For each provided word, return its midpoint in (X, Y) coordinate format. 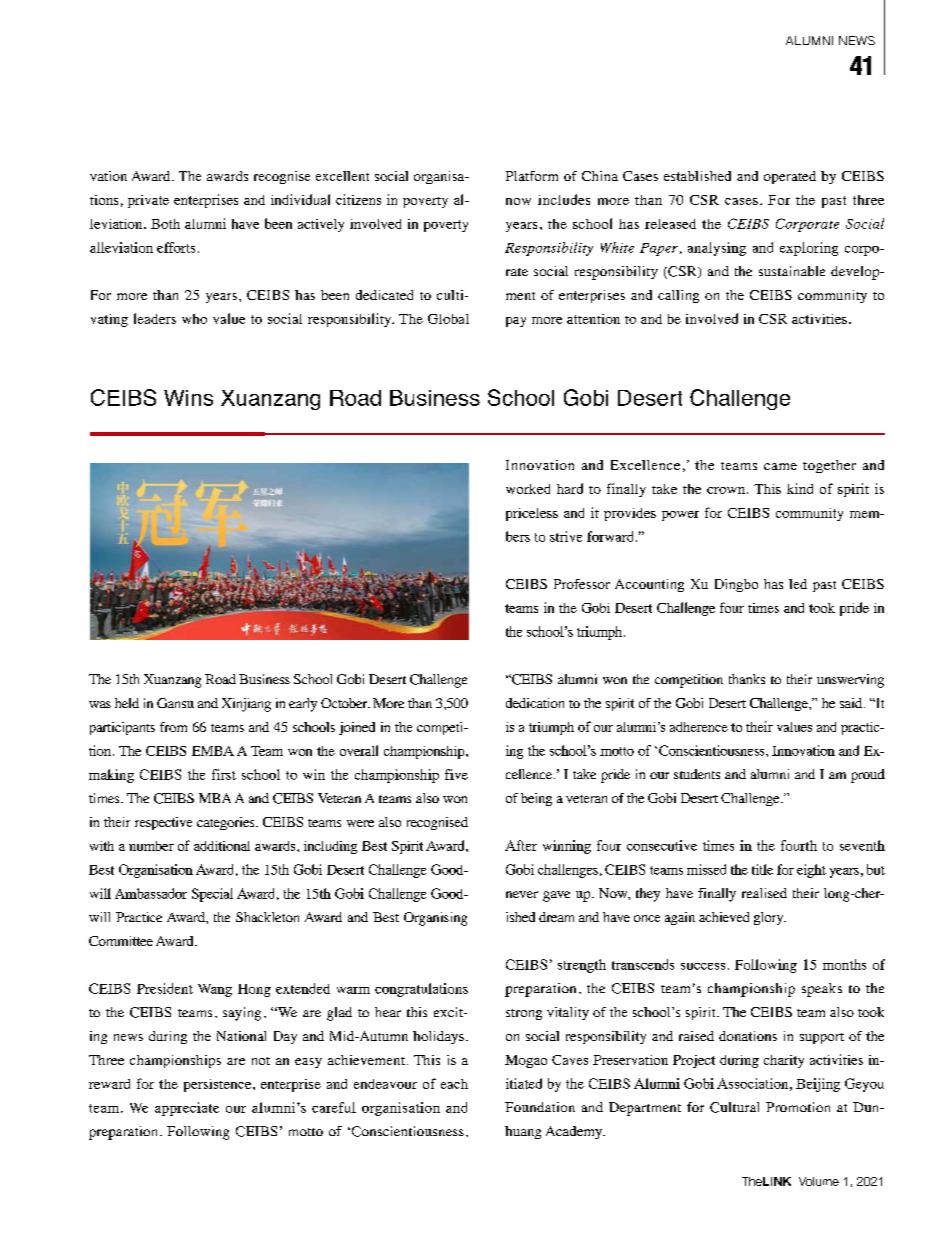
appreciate (187, 1109)
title (762, 869)
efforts (176, 247)
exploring (809, 249)
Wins (188, 398)
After (521, 845)
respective (163, 823)
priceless (532, 514)
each (454, 1084)
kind (800, 488)
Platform (532, 176)
